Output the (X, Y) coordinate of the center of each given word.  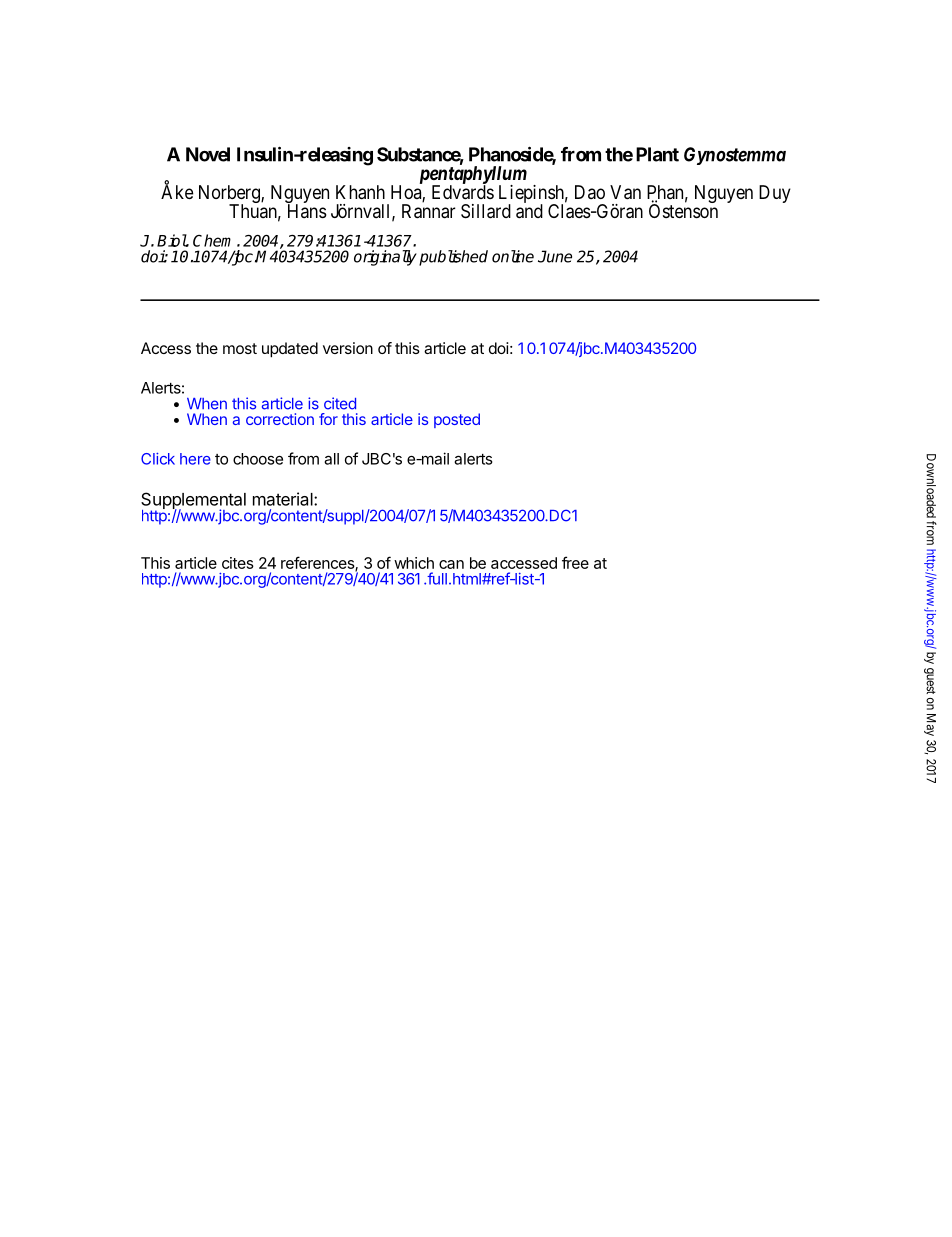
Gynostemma (735, 156)
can (451, 564)
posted (457, 420)
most (240, 348)
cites (238, 563)
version (348, 348)
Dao (590, 192)
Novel (208, 154)
